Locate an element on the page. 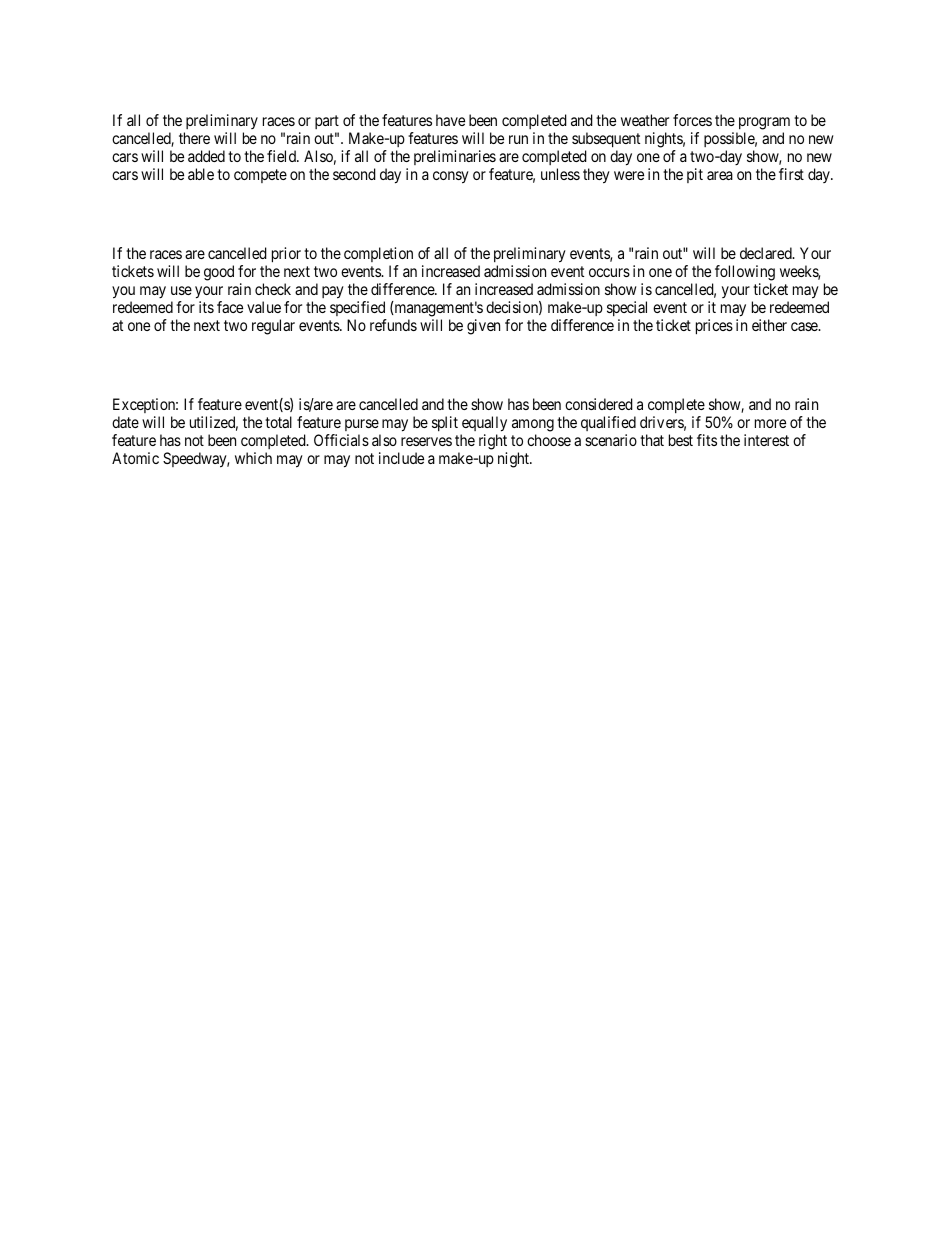  regular is located at coordinates (273, 327).
